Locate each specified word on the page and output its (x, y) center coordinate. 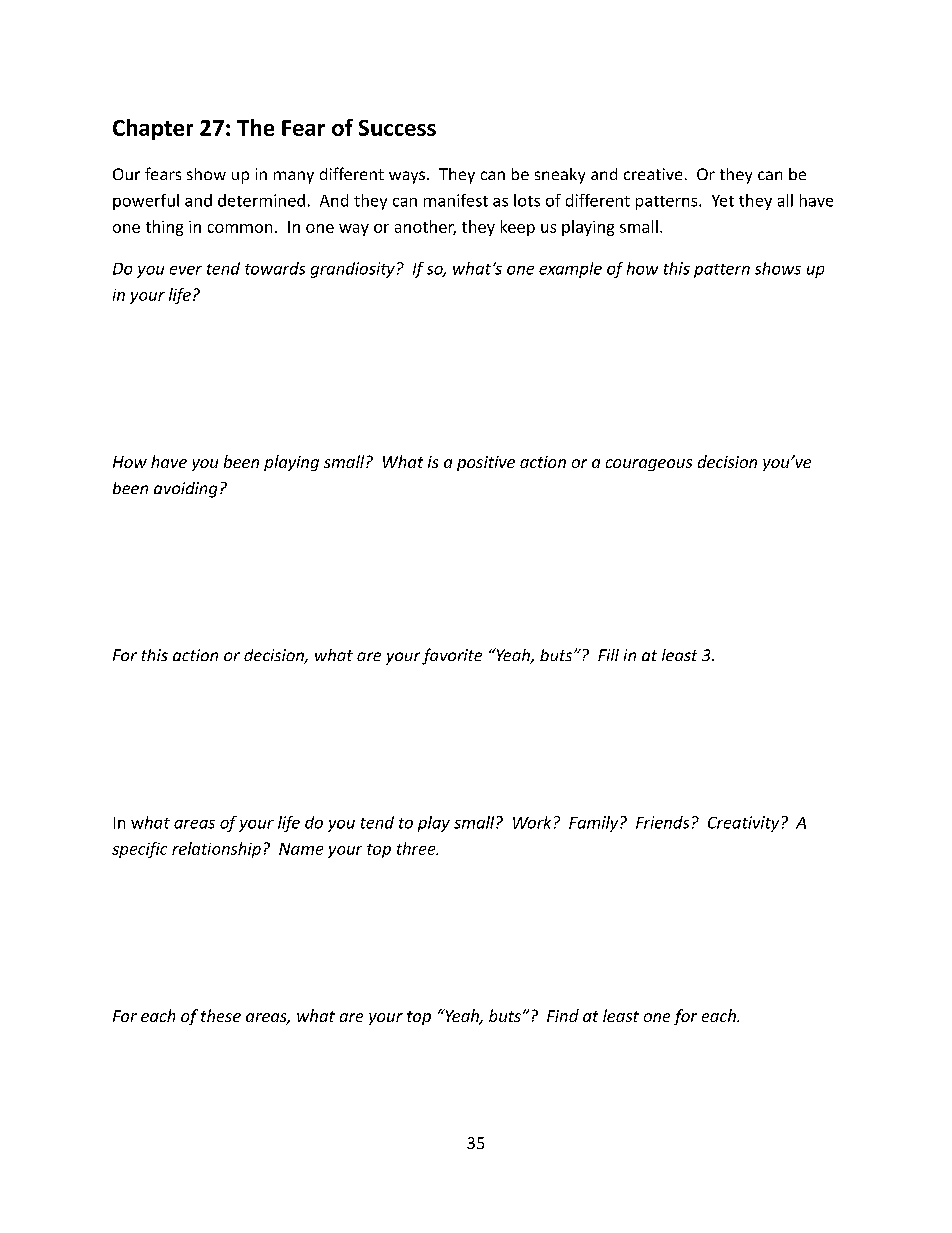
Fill (608, 655)
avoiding (185, 490)
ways (408, 177)
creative (653, 174)
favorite (452, 656)
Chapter (153, 129)
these (221, 1015)
